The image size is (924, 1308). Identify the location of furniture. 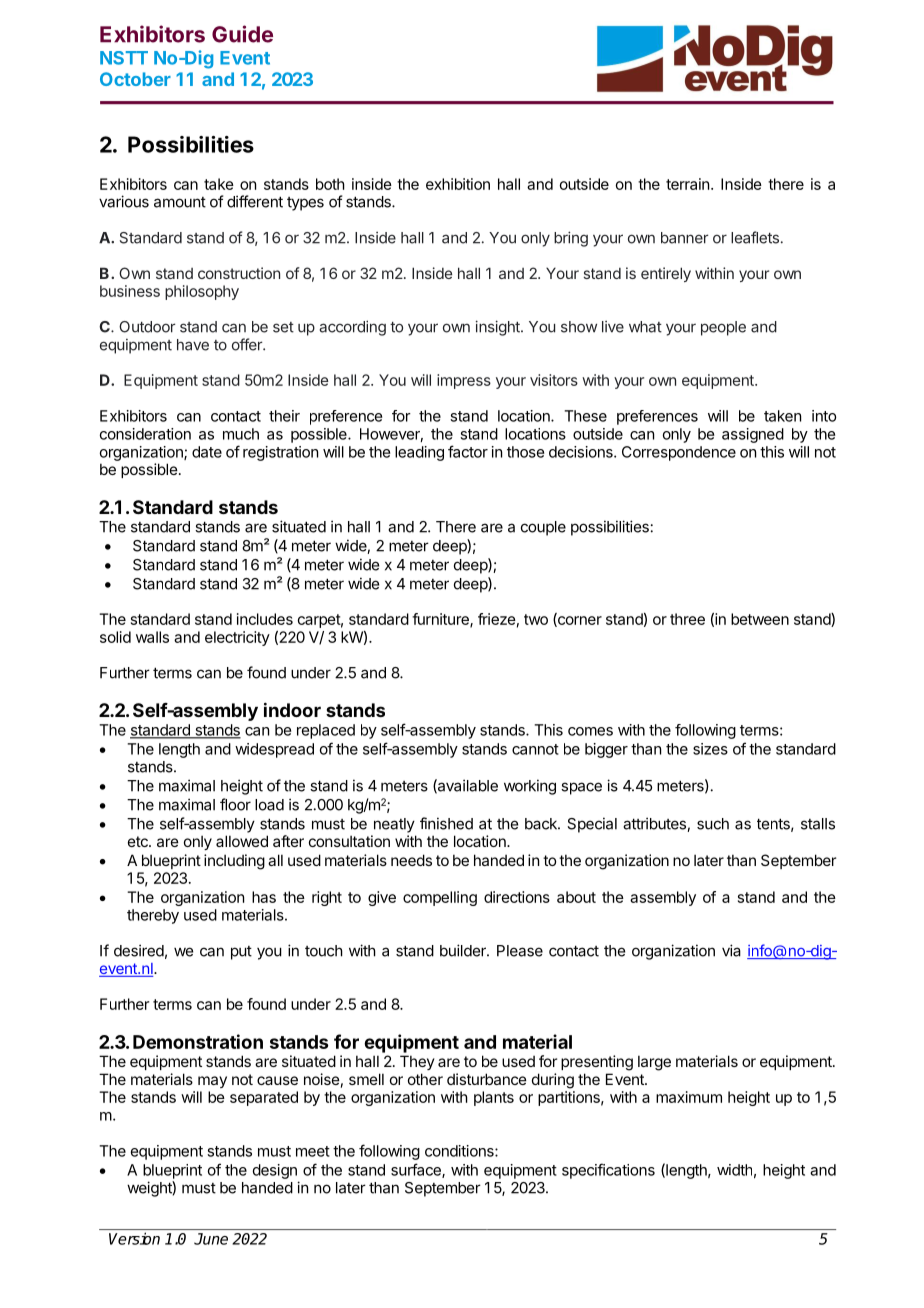
(441, 620).
